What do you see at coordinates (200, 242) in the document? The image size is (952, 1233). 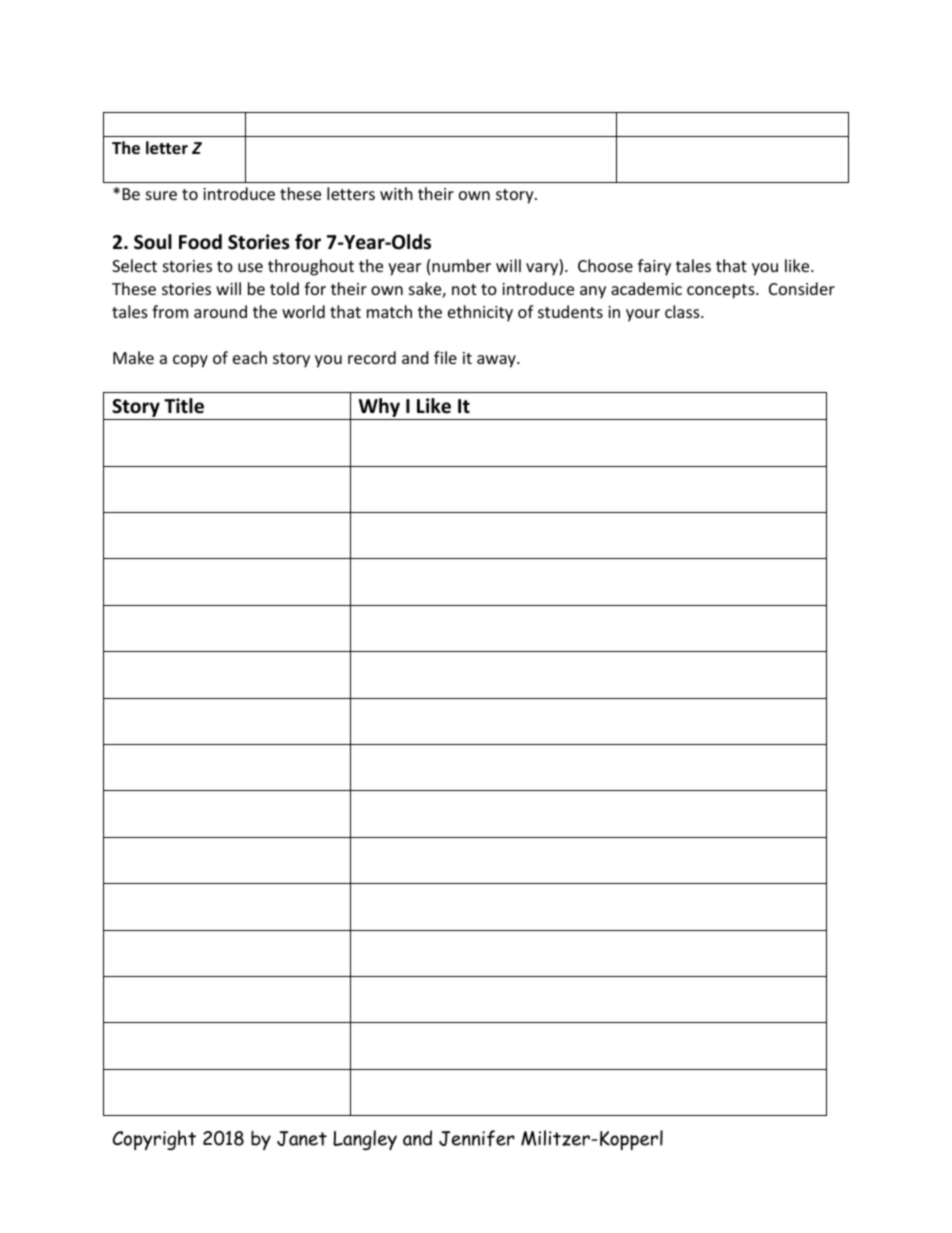 I see `Food` at bounding box center [200, 242].
